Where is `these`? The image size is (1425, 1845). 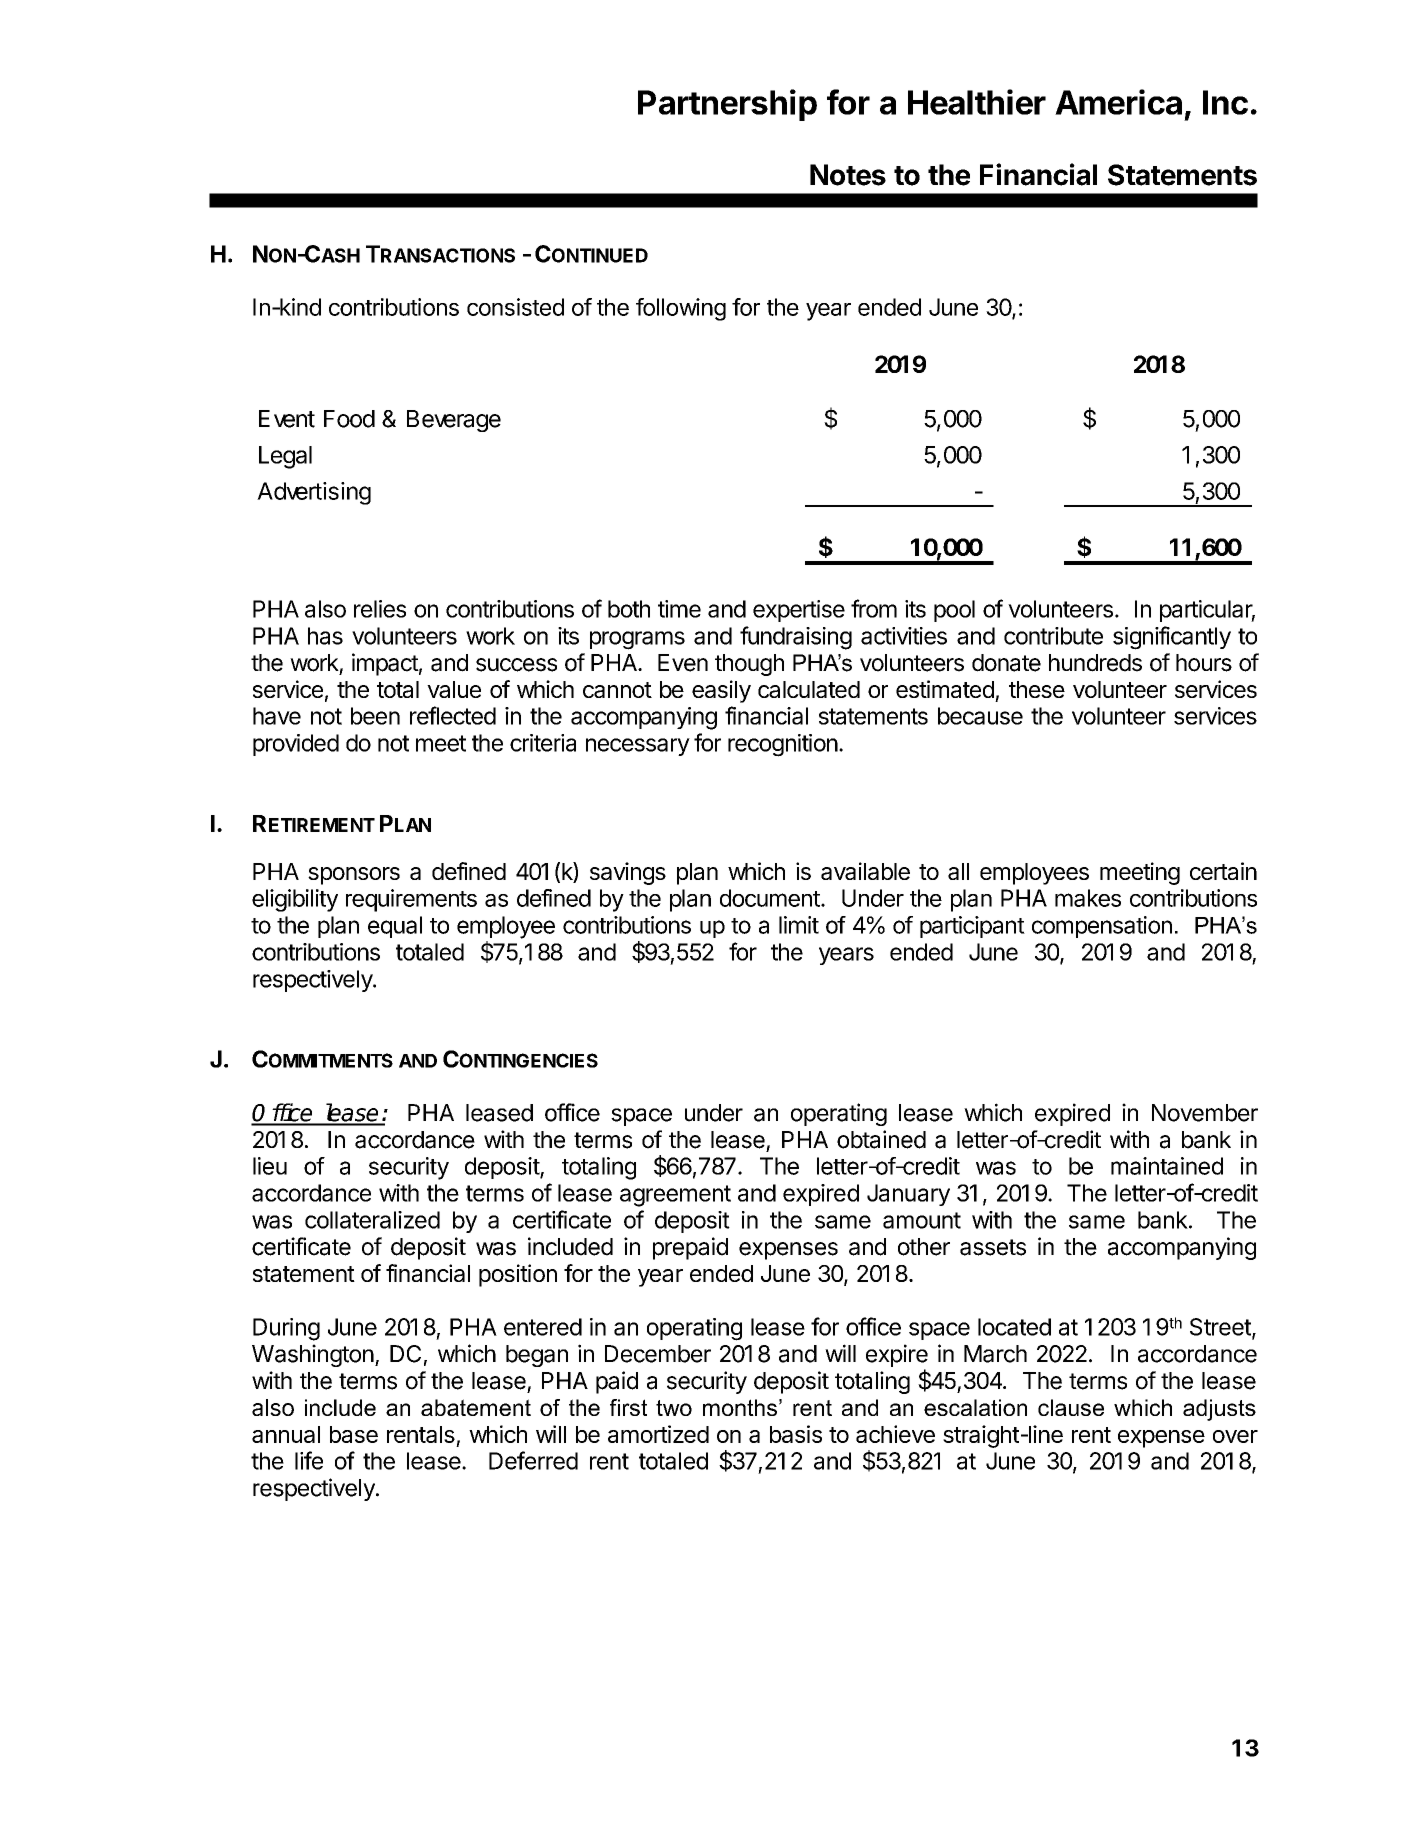
these is located at coordinates (1037, 689).
